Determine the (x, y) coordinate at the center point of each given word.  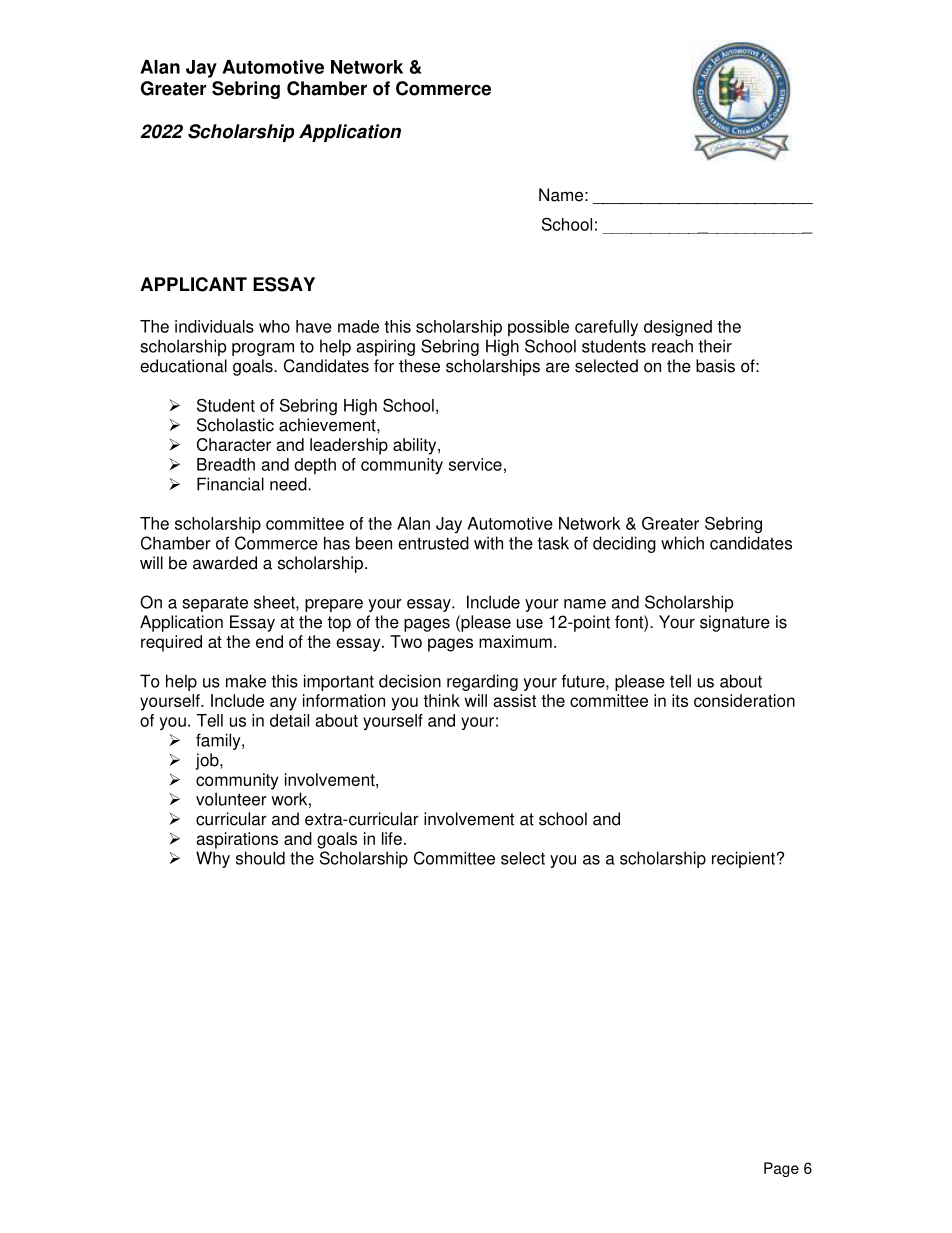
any (283, 704)
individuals (214, 326)
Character (234, 444)
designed (678, 328)
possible (538, 328)
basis (715, 366)
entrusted (433, 543)
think (441, 700)
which (682, 543)
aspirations (237, 840)
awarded (225, 563)
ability (416, 446)
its (680, 700)
